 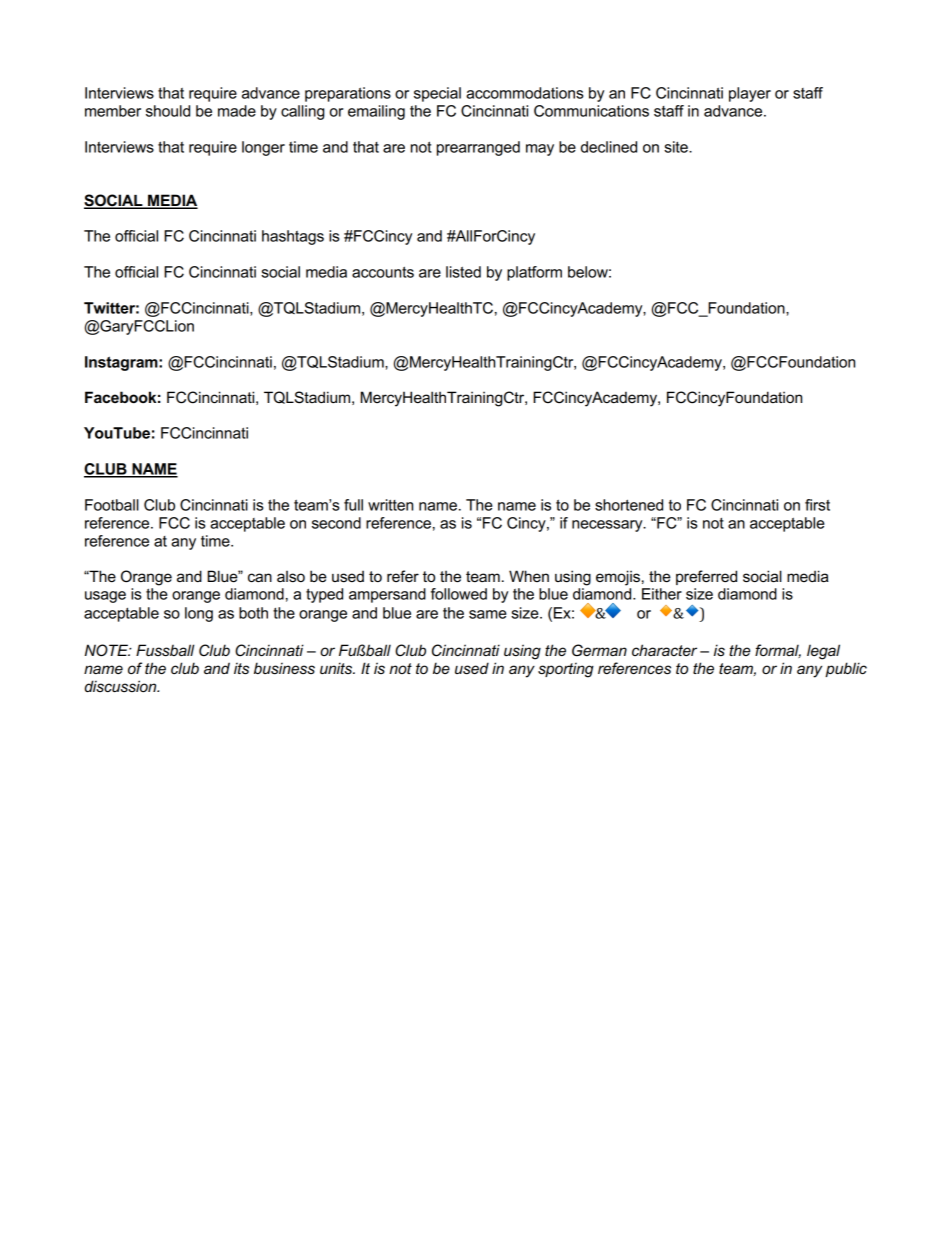 I want to click on should, so click(x=168, y=111).
